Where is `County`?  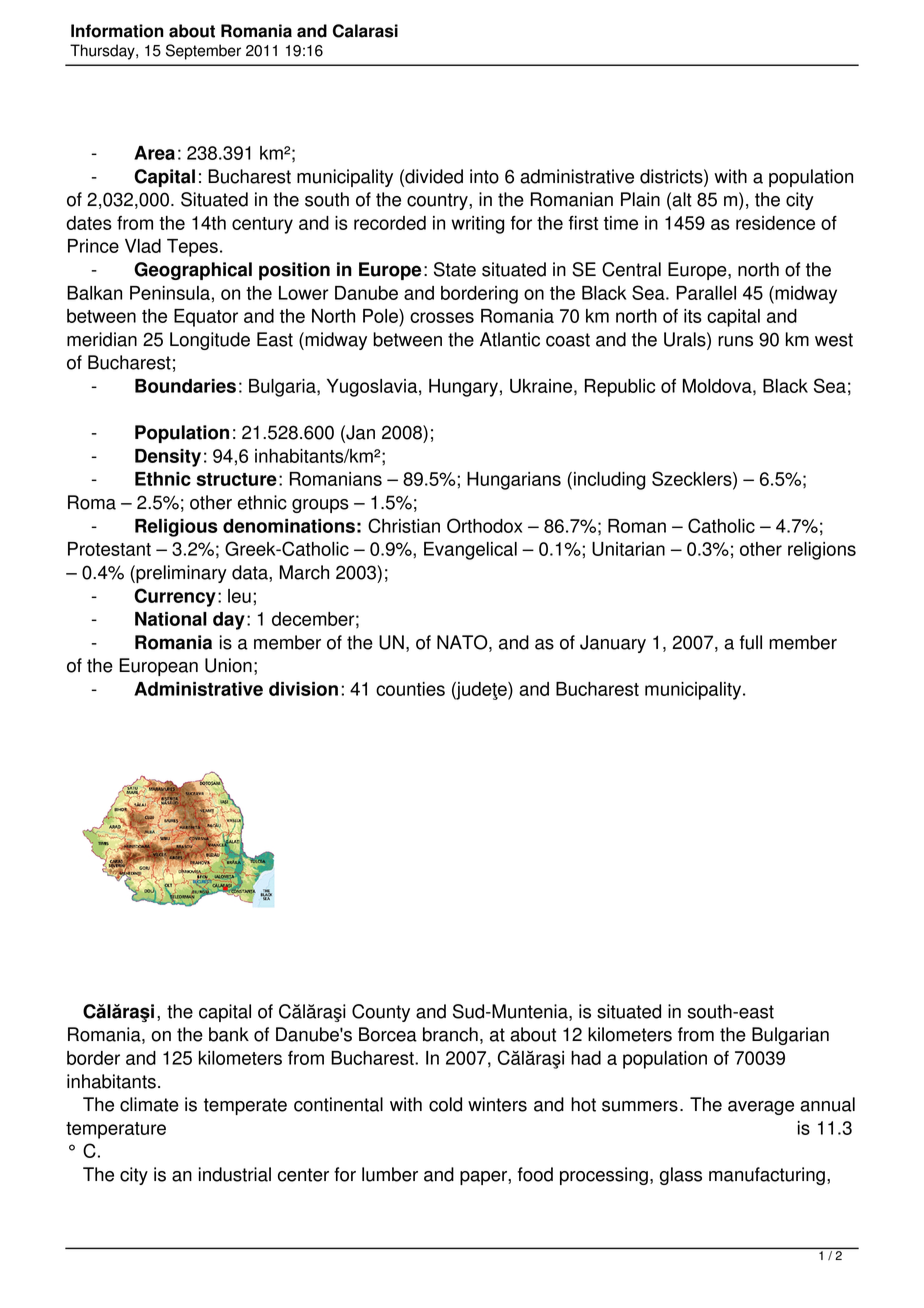
County is located at coordinates (381, 1013).
